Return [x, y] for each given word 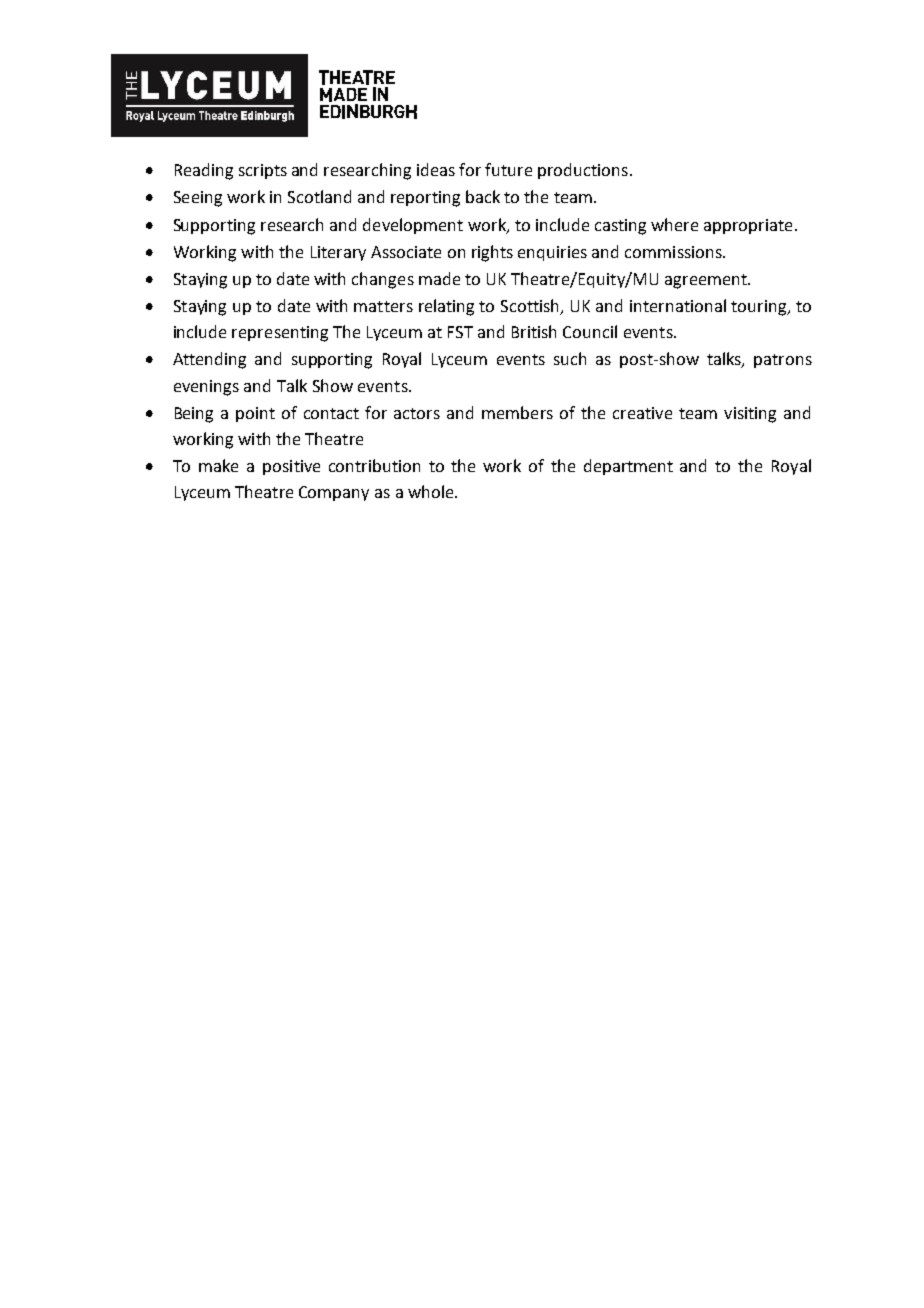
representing [280, 334]
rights [492, 253]
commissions [674, 252]
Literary [338, 253]
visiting [750, 415]
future [508, 169]
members [517, 412]
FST [460, 332]
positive [291, 467]
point [255, 414]
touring [760, 308]
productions [583, 171]
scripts [263, 171]
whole [432, 491]
